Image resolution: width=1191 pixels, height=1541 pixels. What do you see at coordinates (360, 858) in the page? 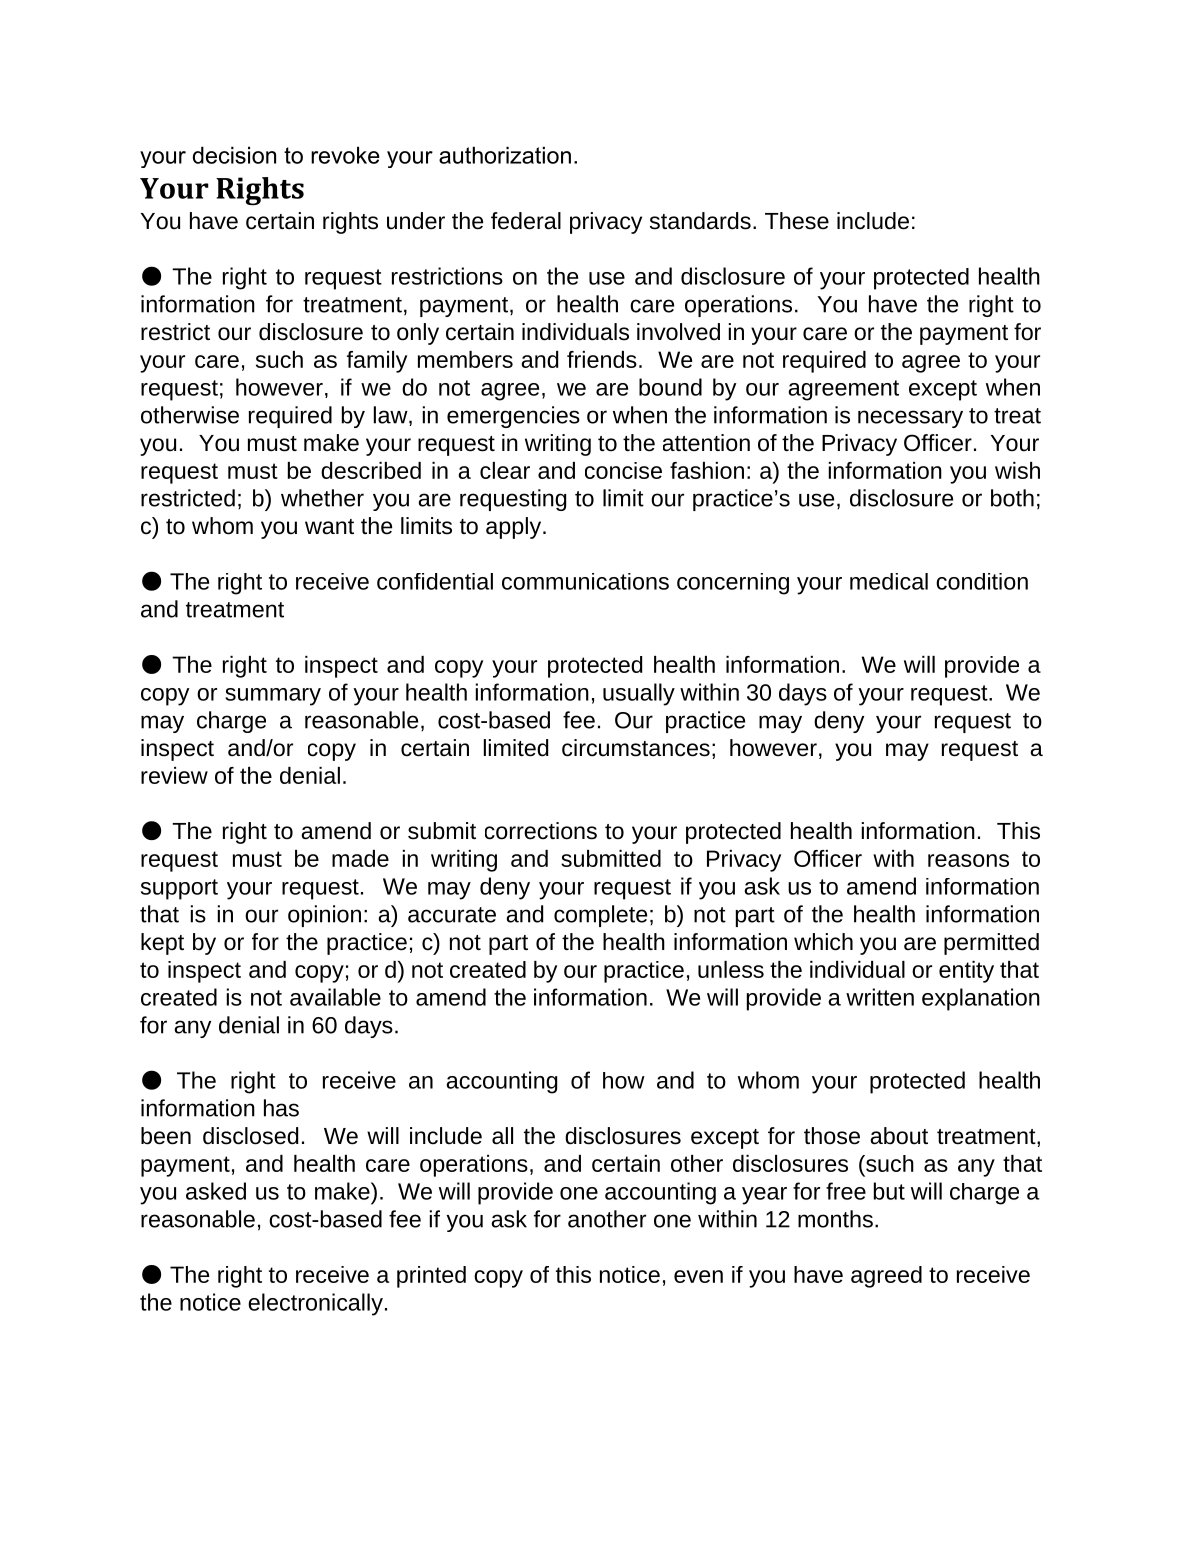
I see `made` at bounding box center [360, 858].
